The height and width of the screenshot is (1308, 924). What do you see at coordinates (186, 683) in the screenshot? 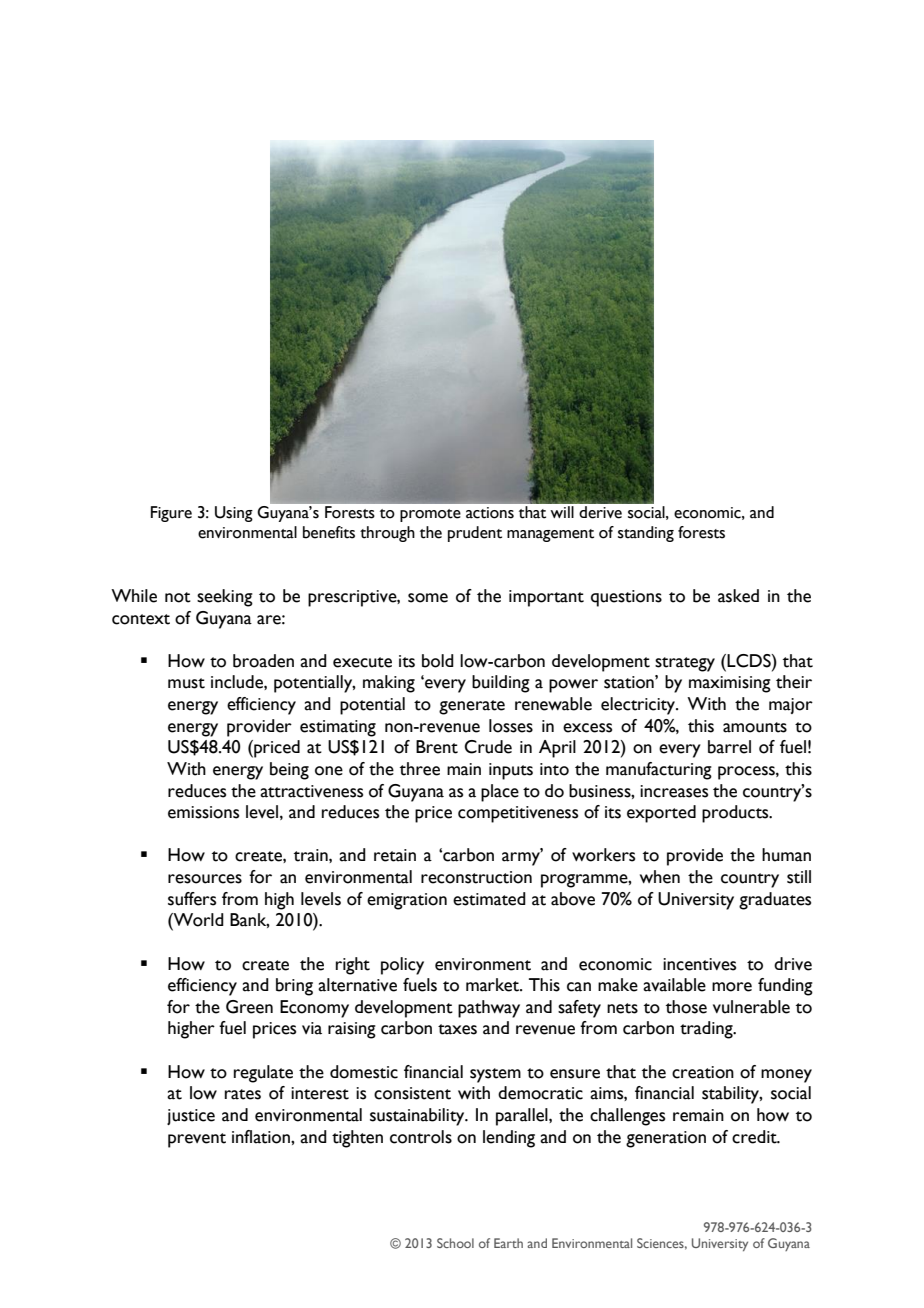
I see `must` at bounding box center [186, 683].
